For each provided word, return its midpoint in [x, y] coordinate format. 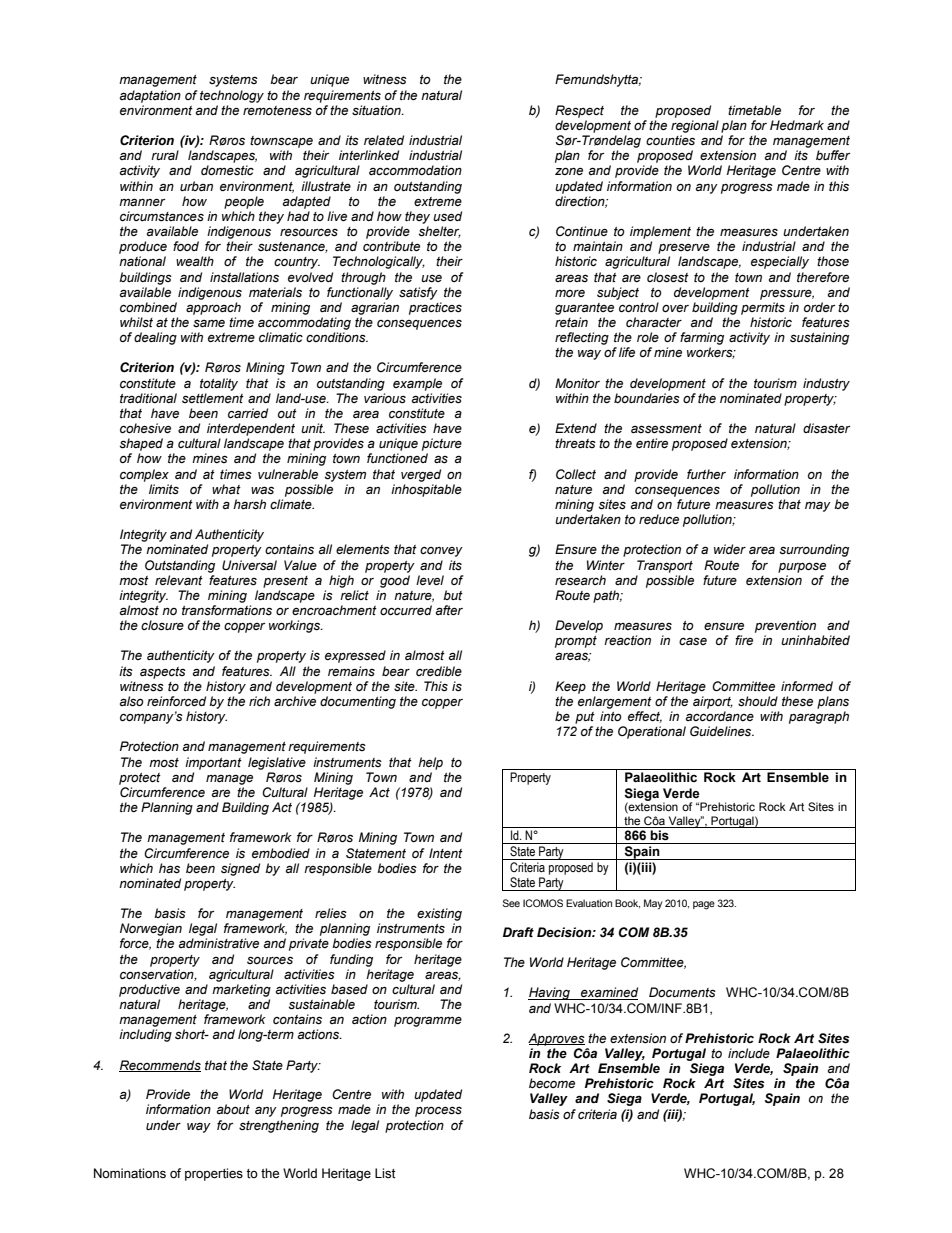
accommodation [415, 170]
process [438, 1111]
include [749, 1053]
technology [232, 96]
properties [214, 1174]
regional [695, 126]
